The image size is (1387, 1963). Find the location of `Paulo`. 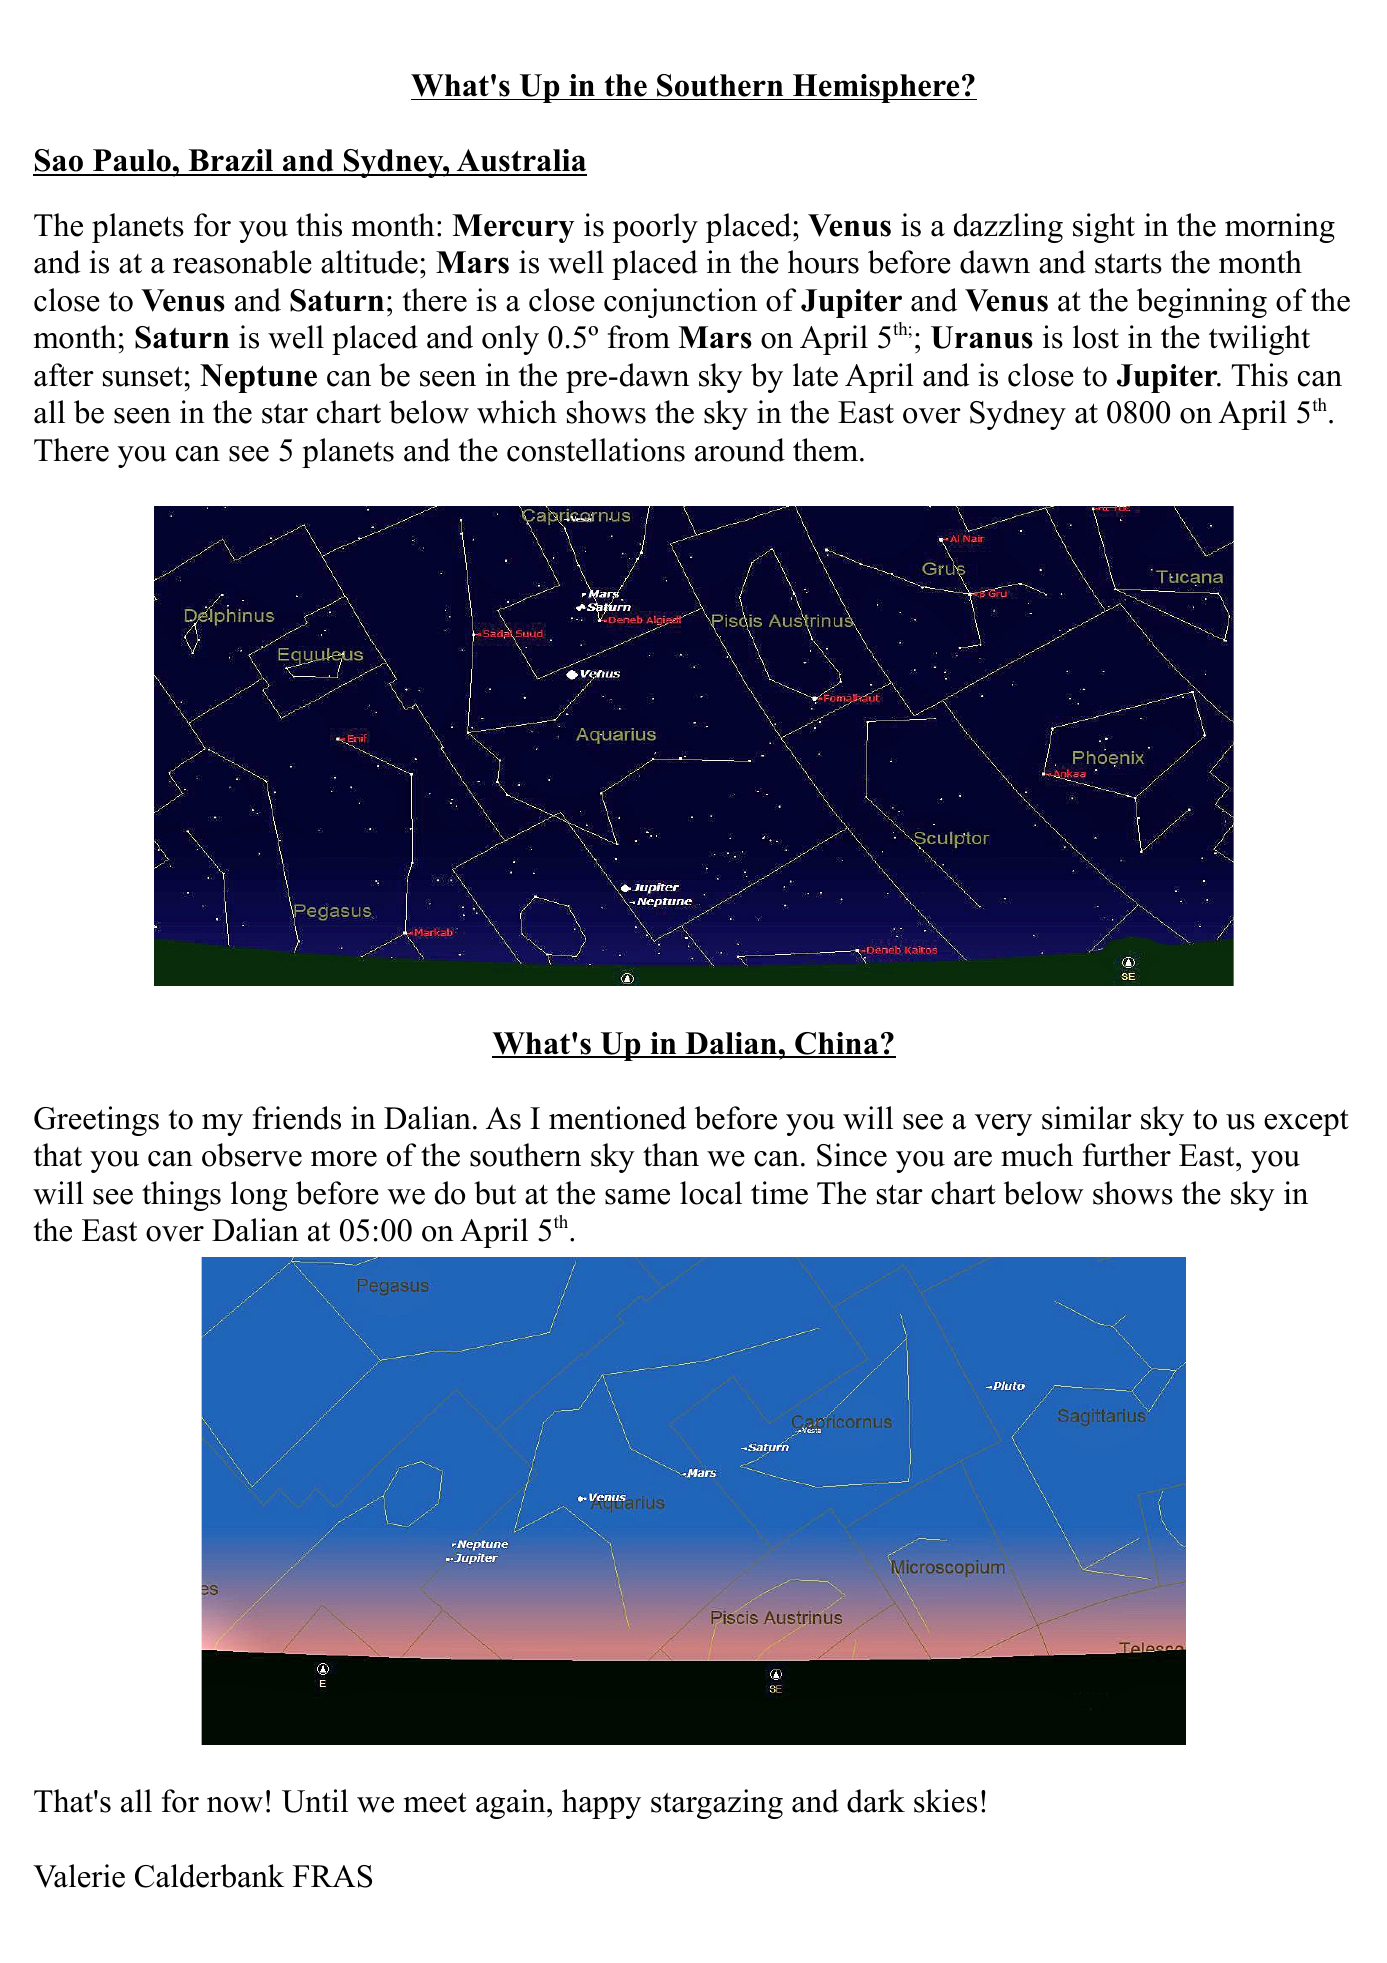

Paulo is located at coordinates (132, 162).
